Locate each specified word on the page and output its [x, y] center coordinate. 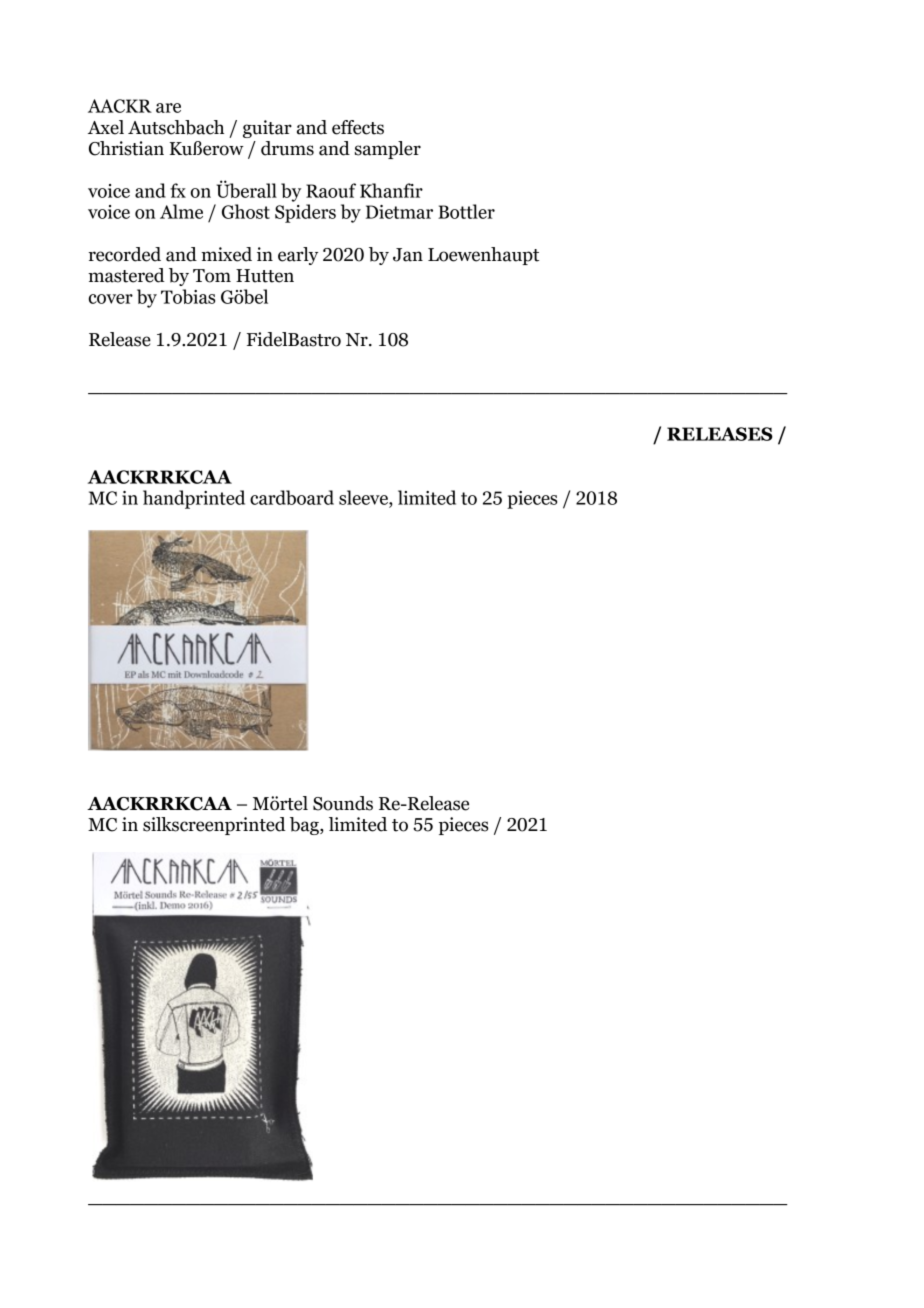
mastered [126, 275]
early [298, 256]
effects [358, 127]
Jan [408, 255]
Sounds [343, 803]
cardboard [292, 497]
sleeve [364, 497]
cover [111, 299]
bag [305, 826]
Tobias [188, 296]
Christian [126, 148]
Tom [212, 276]
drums [287, 148]
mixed [226, 254]
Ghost [246, 211]
